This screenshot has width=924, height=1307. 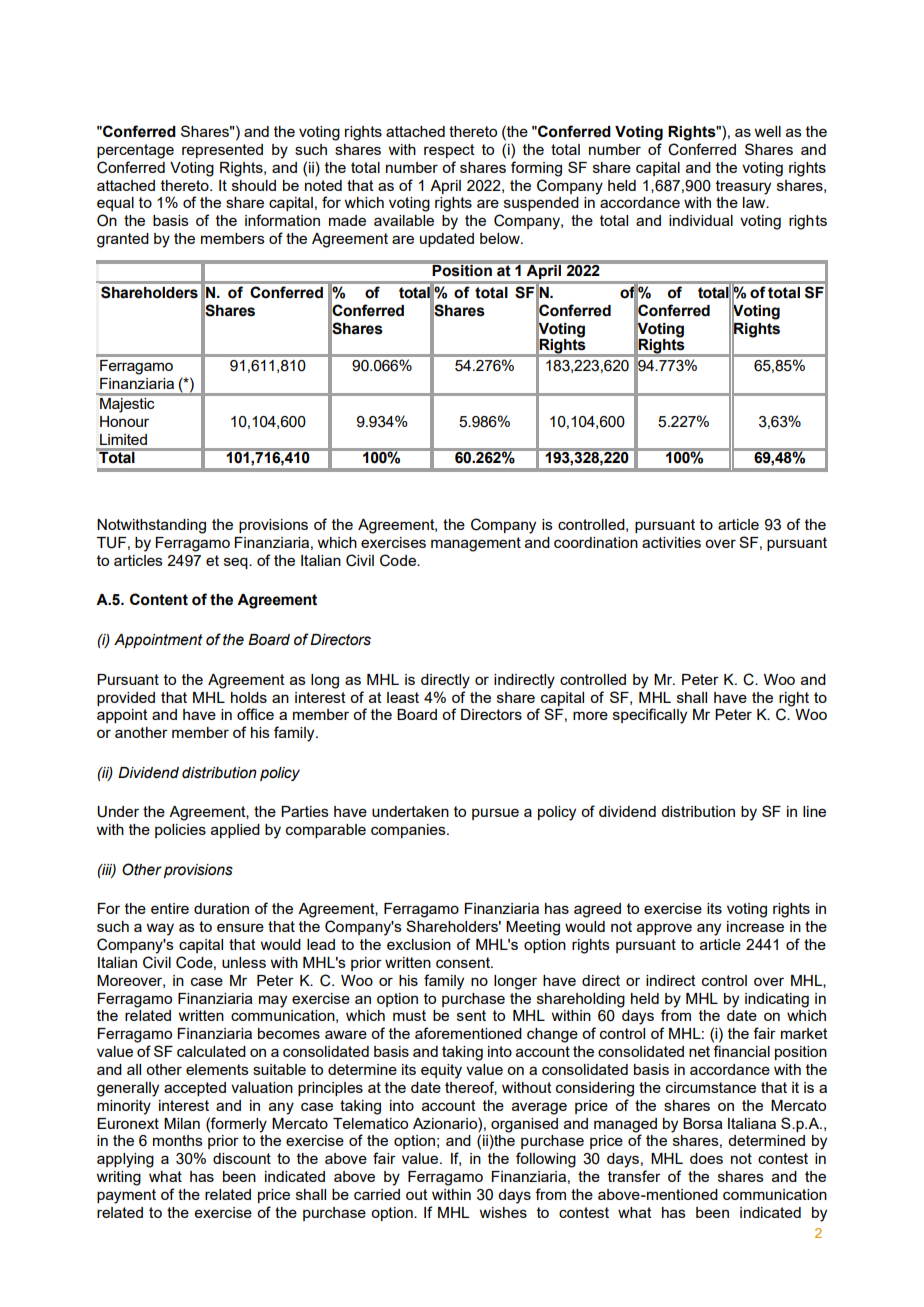 What do you see at coordinates (476, 544) in the screenshot?
I see `management` at bounding box center [476, 544].
